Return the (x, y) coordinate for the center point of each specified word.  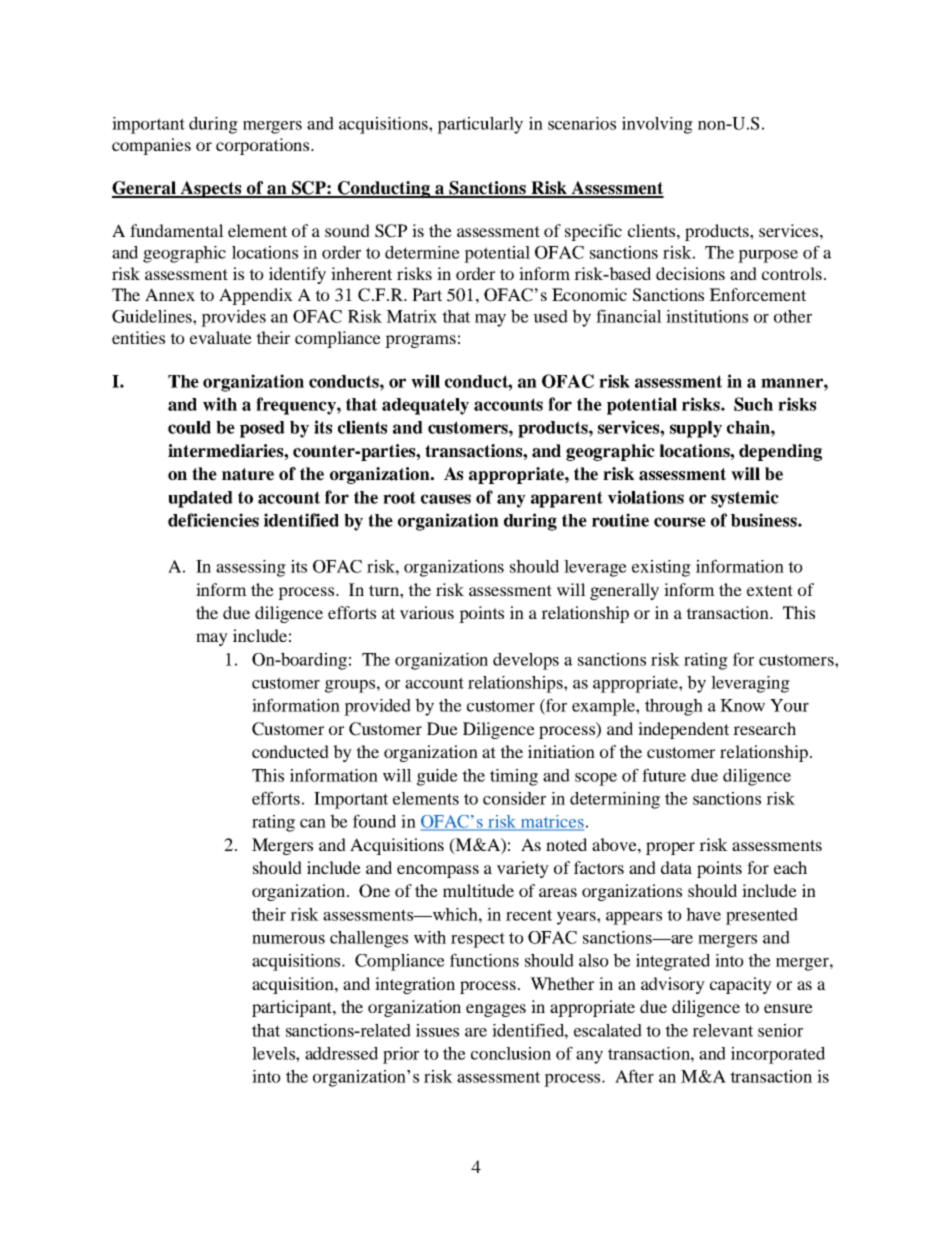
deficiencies (213, 520)
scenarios (582, 123)
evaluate (221, 337)
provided (377, 707)
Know (742, 705)
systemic (745, 499)
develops (526, 661)
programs (420, 341)
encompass (438, 871)
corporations (264, 146)
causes (446, 499)
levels (274, 1053)
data (676, 867)
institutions (707, 316)
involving (657, 125)
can (313, 823)
